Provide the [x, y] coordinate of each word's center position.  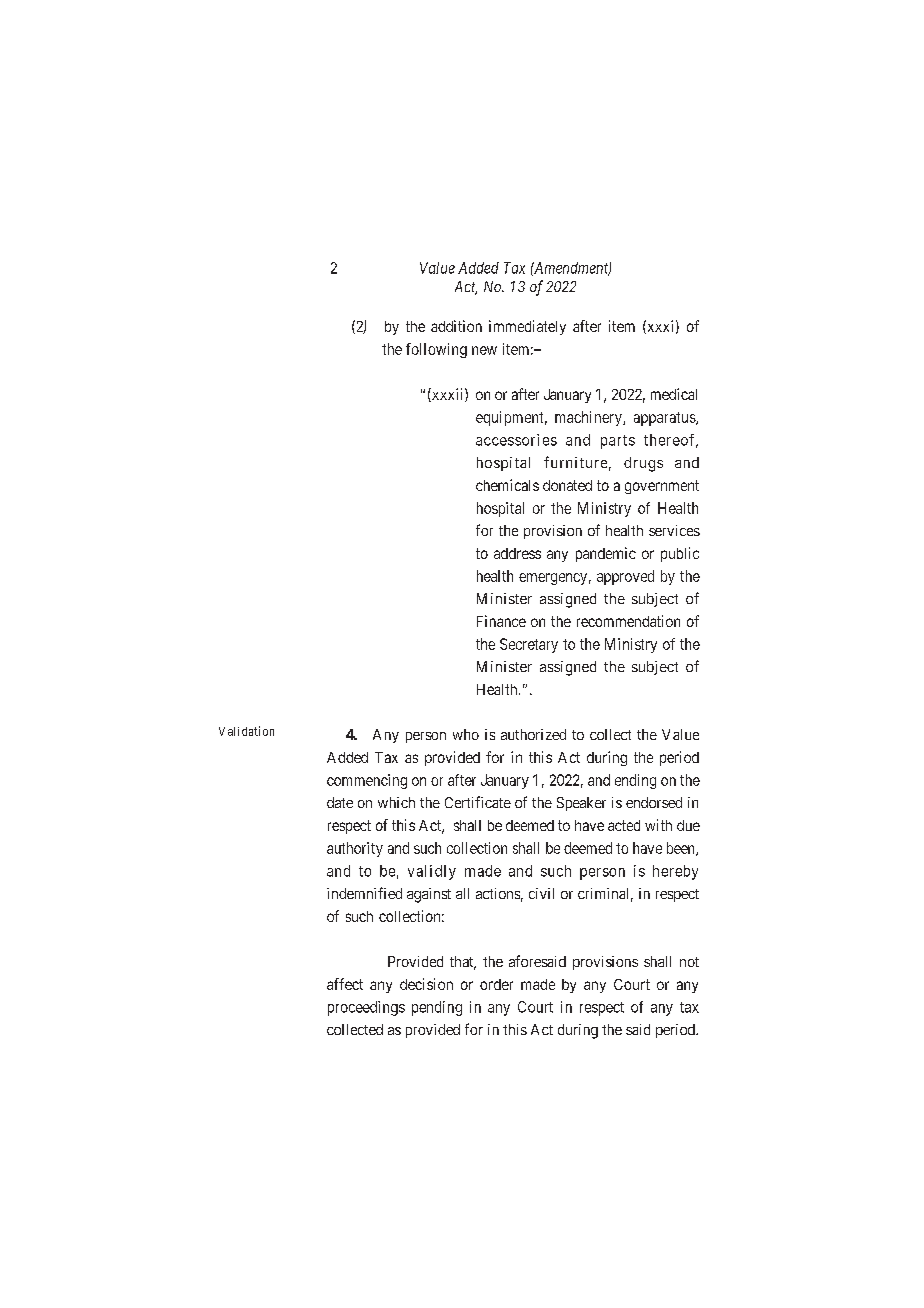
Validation [246, 731]
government [662, 487]
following [436, 350]
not [689, 962]
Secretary [529, 645]
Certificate [478, 802]
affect [345, 984]
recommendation [628, 621]
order [496, 984]
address [517, 553]
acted [624, 825]
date [340, 802]
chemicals [507, 485]
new [484, 350]
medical [674, 394]
